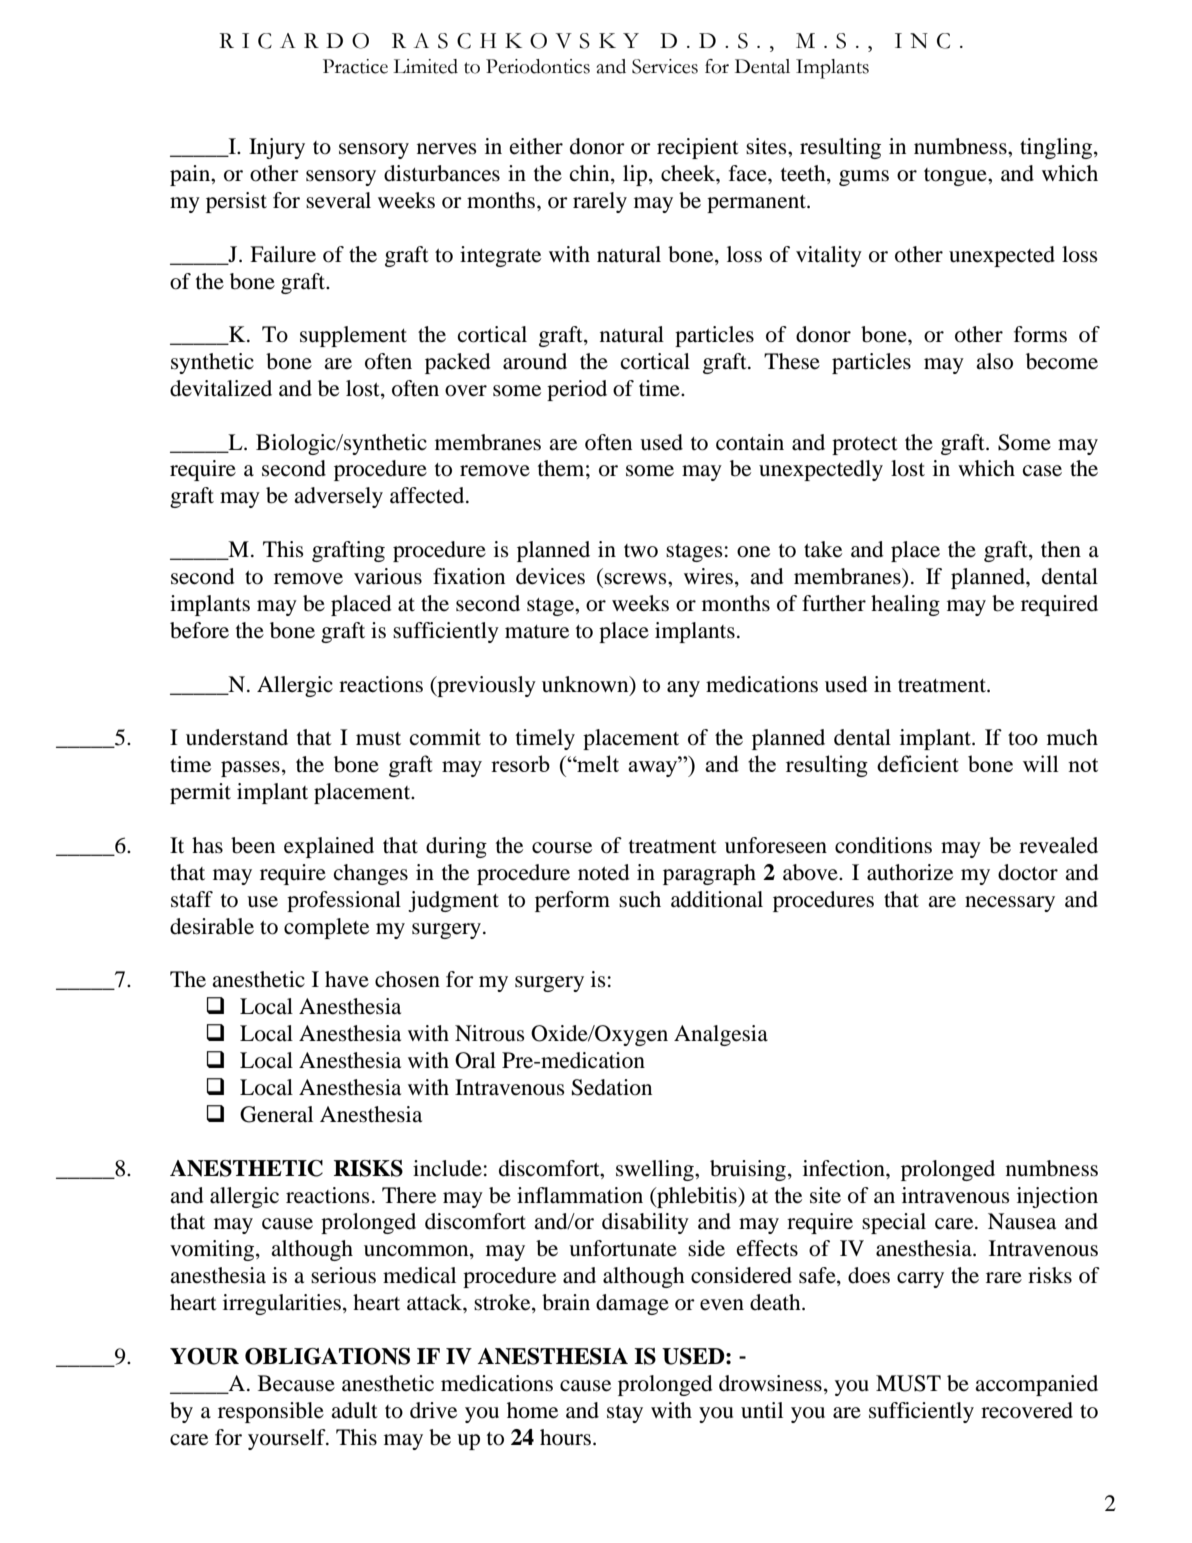  What do you see at coordinates (654, 769) in the screenshot?
I see `away` at bounding box center [654, 769].
